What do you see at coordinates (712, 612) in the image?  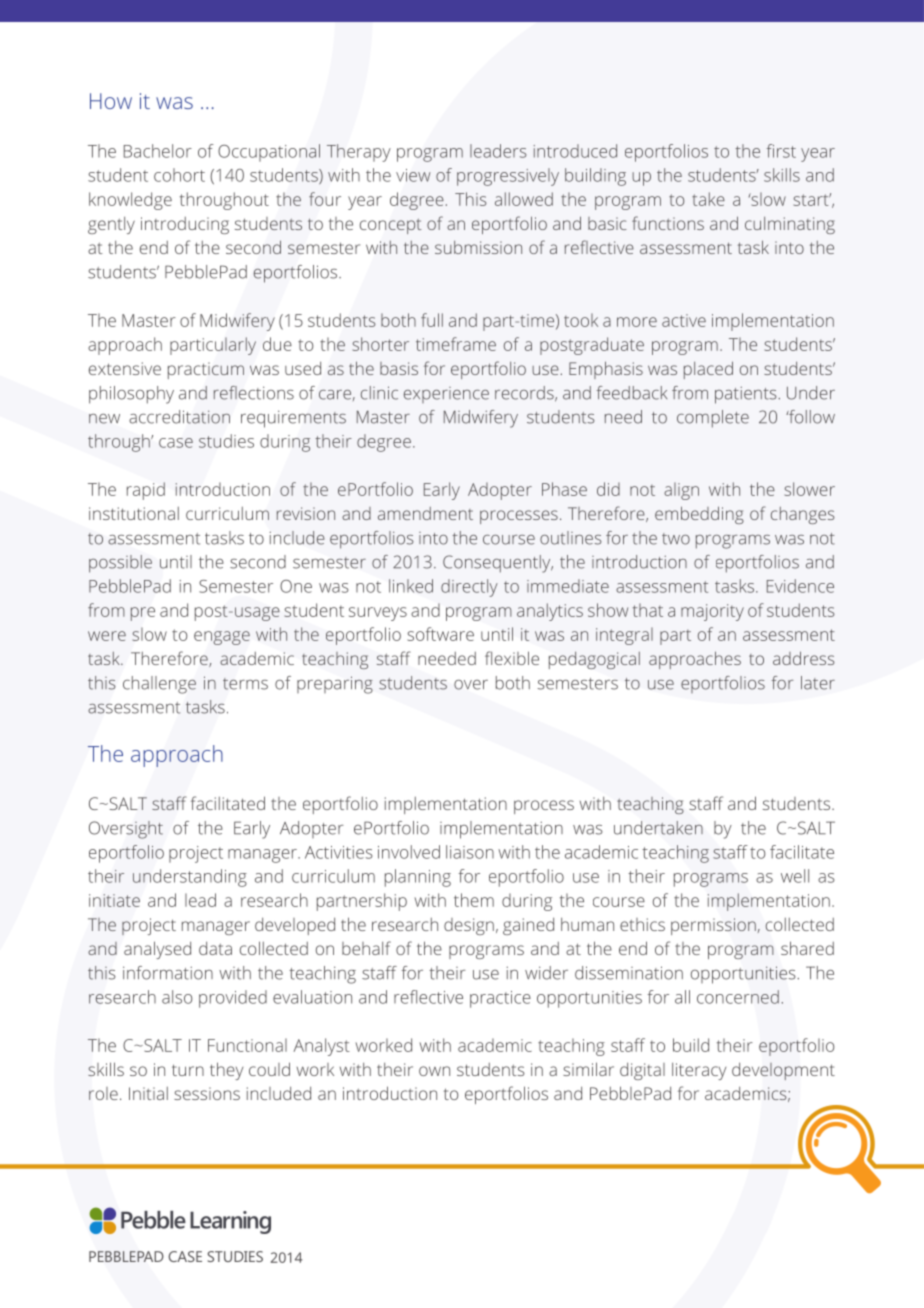 I see `majority` at bounding box center [712, 612].
